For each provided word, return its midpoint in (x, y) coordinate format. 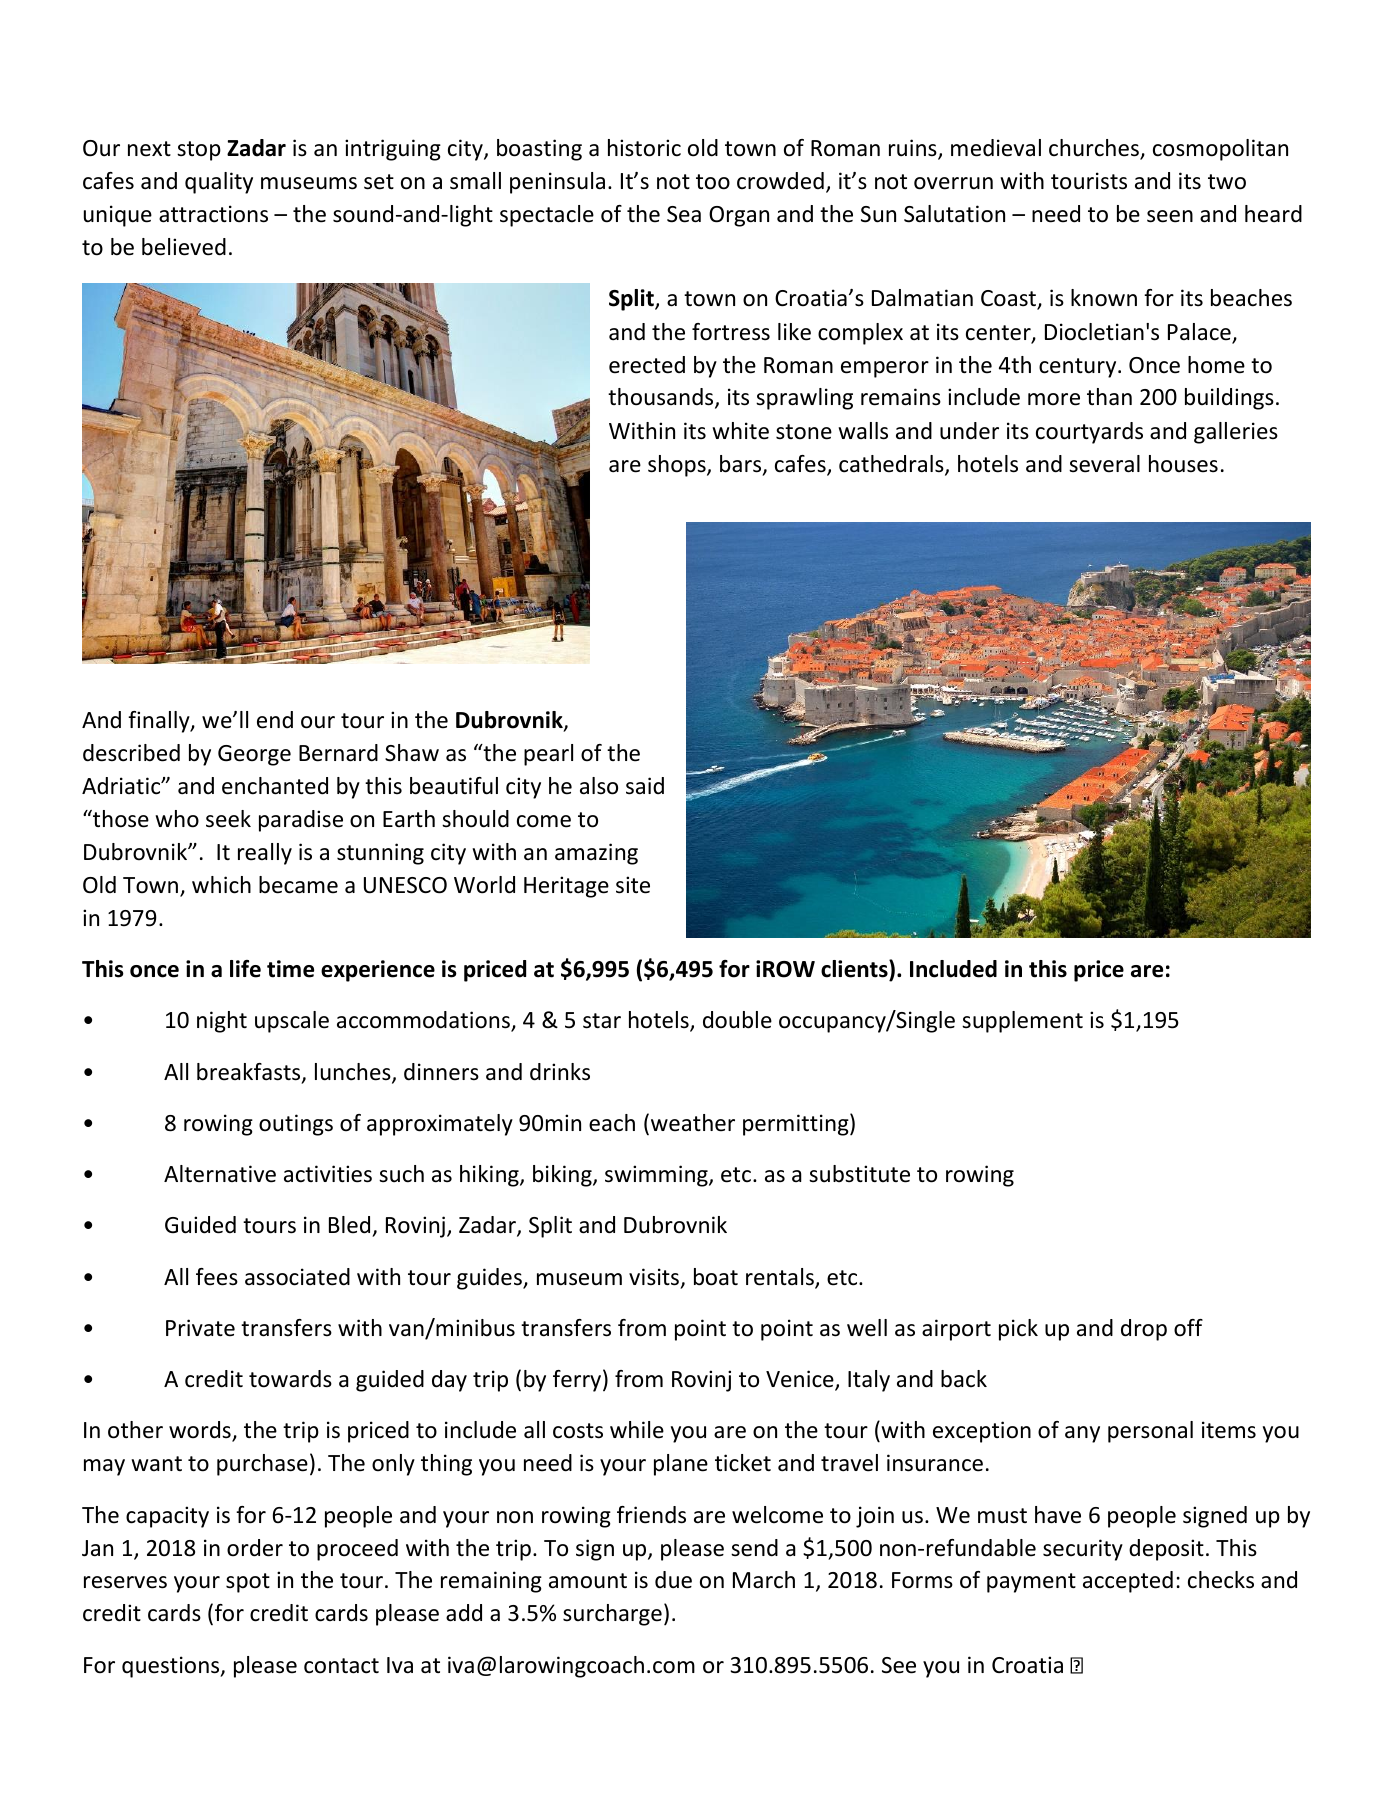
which (221, 885)
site (633, 885)
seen (1170, 216)
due (673, 1580)
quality (219, 183)
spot (248, 1583)
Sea (684, 214)
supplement (1022, 1022)
